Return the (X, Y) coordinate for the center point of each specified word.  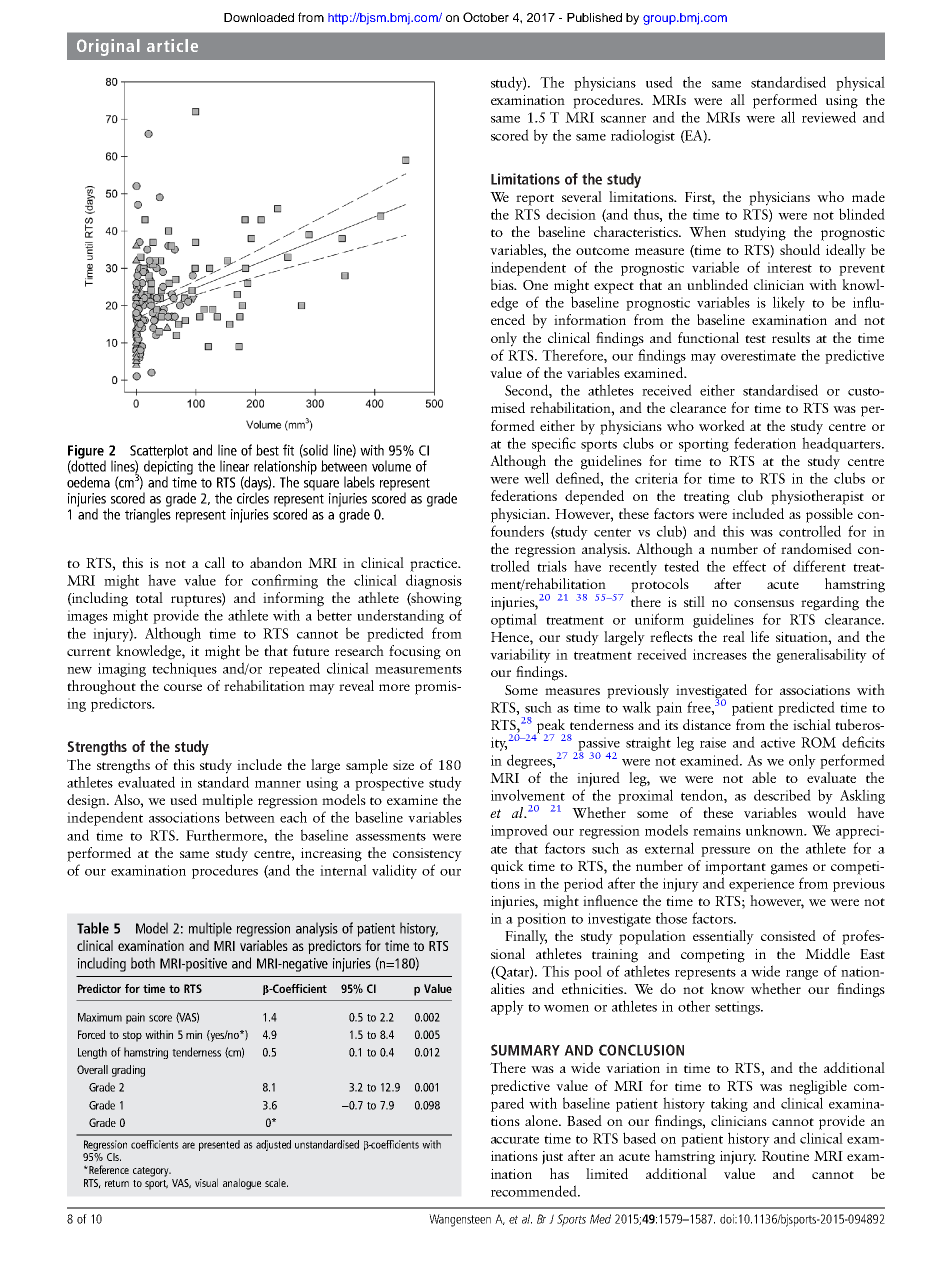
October (486, 17)
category (152, 1172)
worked (722, 425)
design (87, 801)
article (172, 45)
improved (519, 831)
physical (860, 83)
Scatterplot (159, 452)
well (536, 478)
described (782, 795)
